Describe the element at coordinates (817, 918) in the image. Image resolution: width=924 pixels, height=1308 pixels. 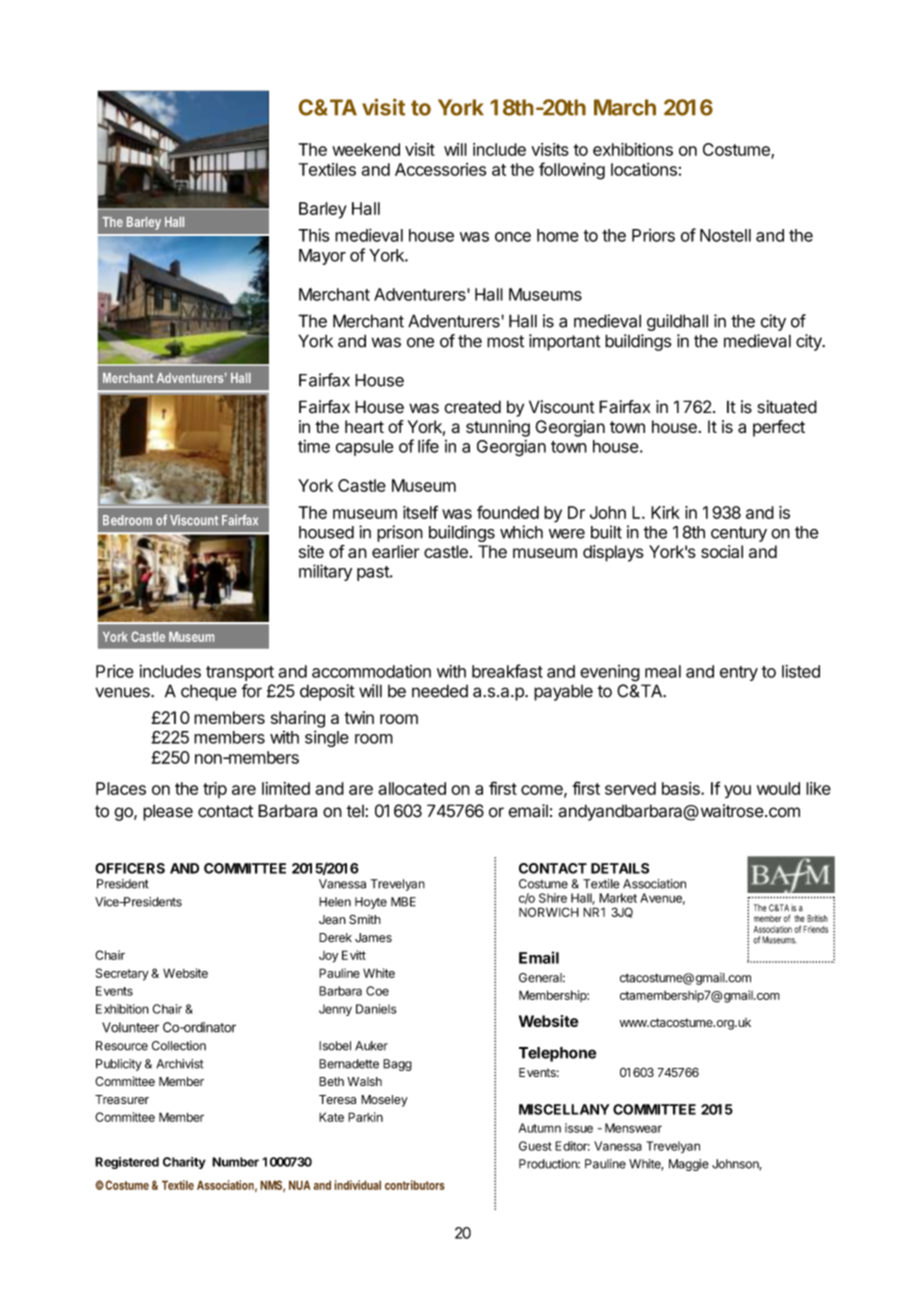
I see `British` at that location.
